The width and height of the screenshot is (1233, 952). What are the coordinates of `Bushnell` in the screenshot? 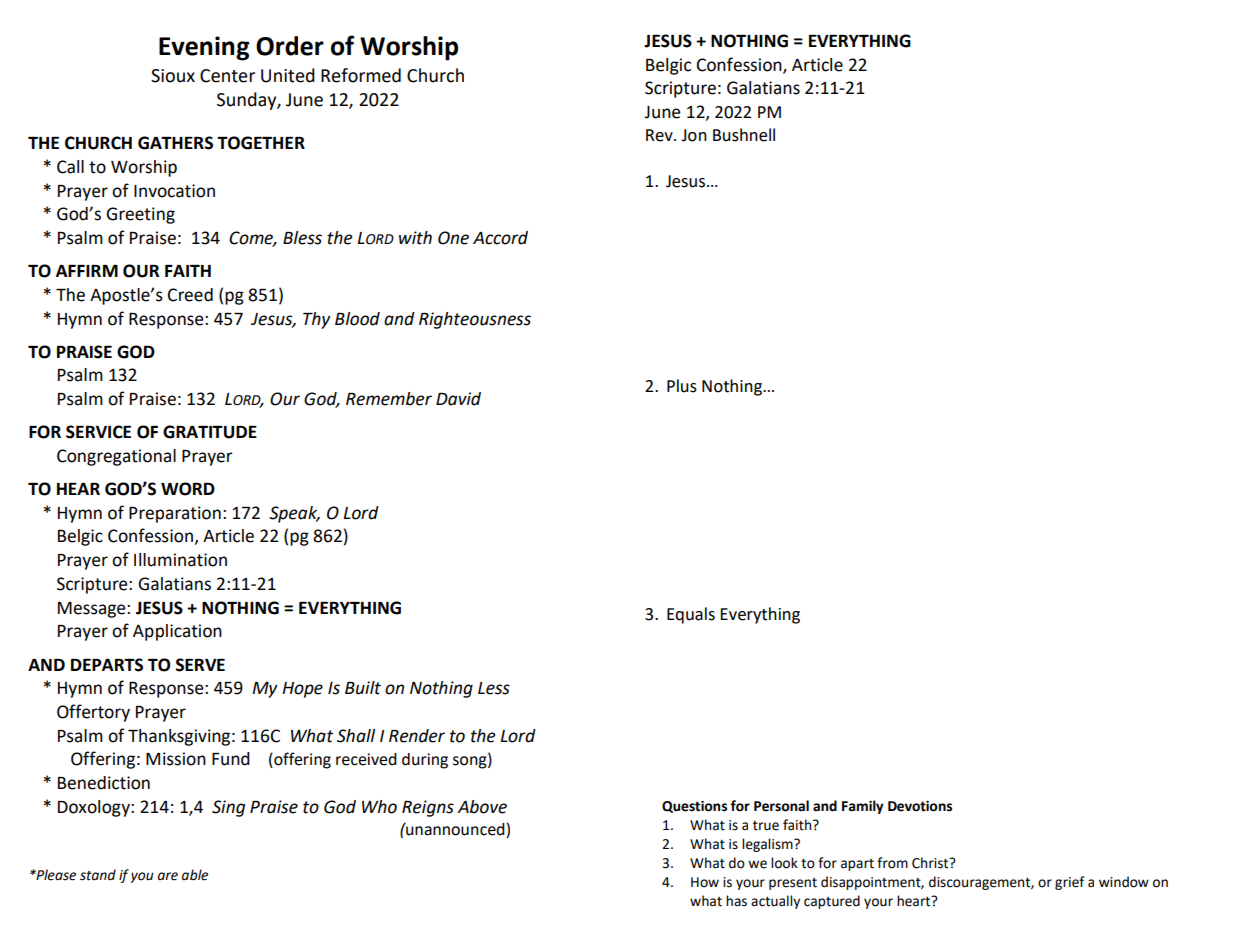 It's located at (744, 135).
